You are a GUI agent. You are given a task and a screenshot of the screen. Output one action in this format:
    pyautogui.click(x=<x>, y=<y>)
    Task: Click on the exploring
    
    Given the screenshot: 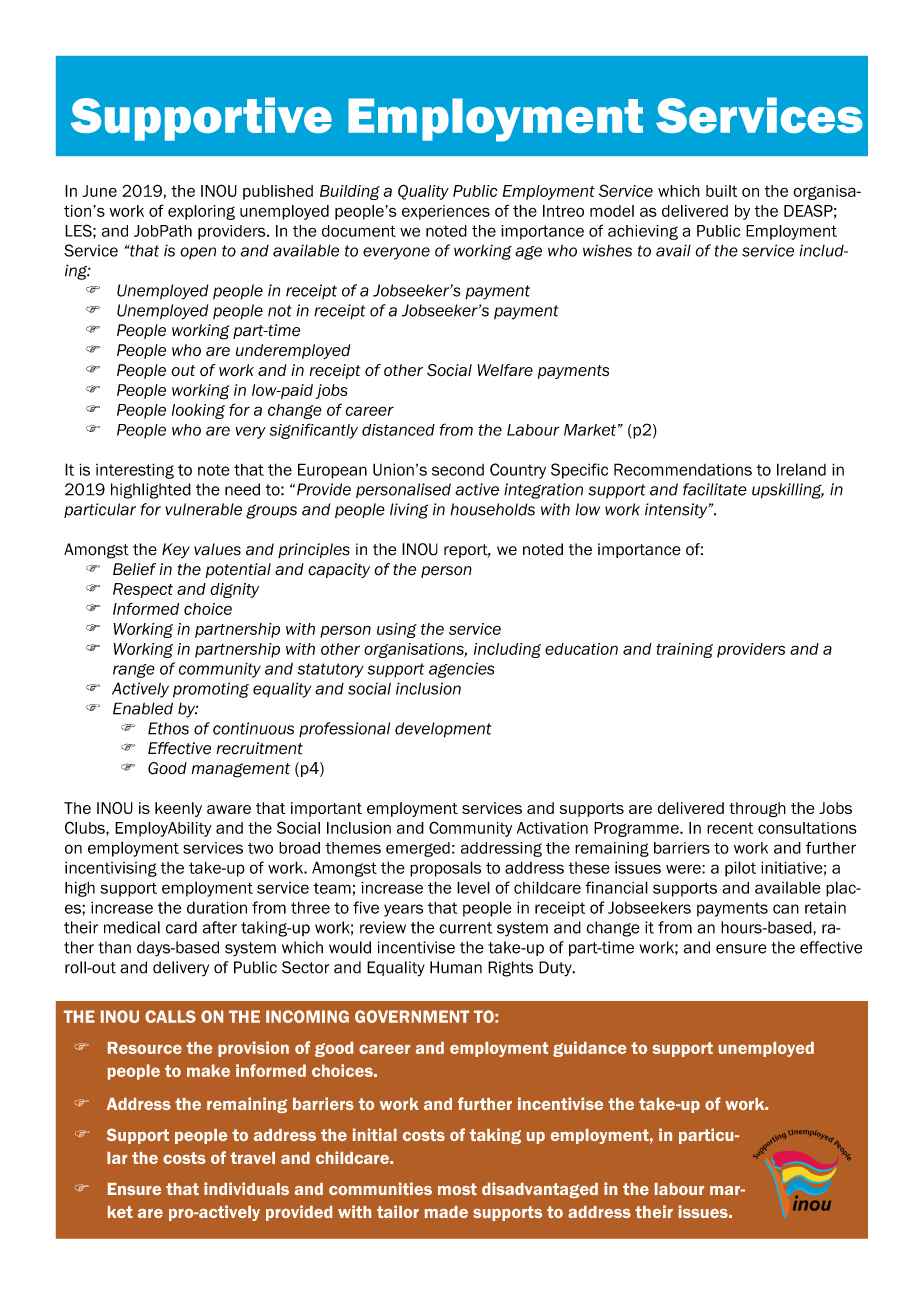 What is the action you would take?
    pyautogui.click(x=201, y=212)
